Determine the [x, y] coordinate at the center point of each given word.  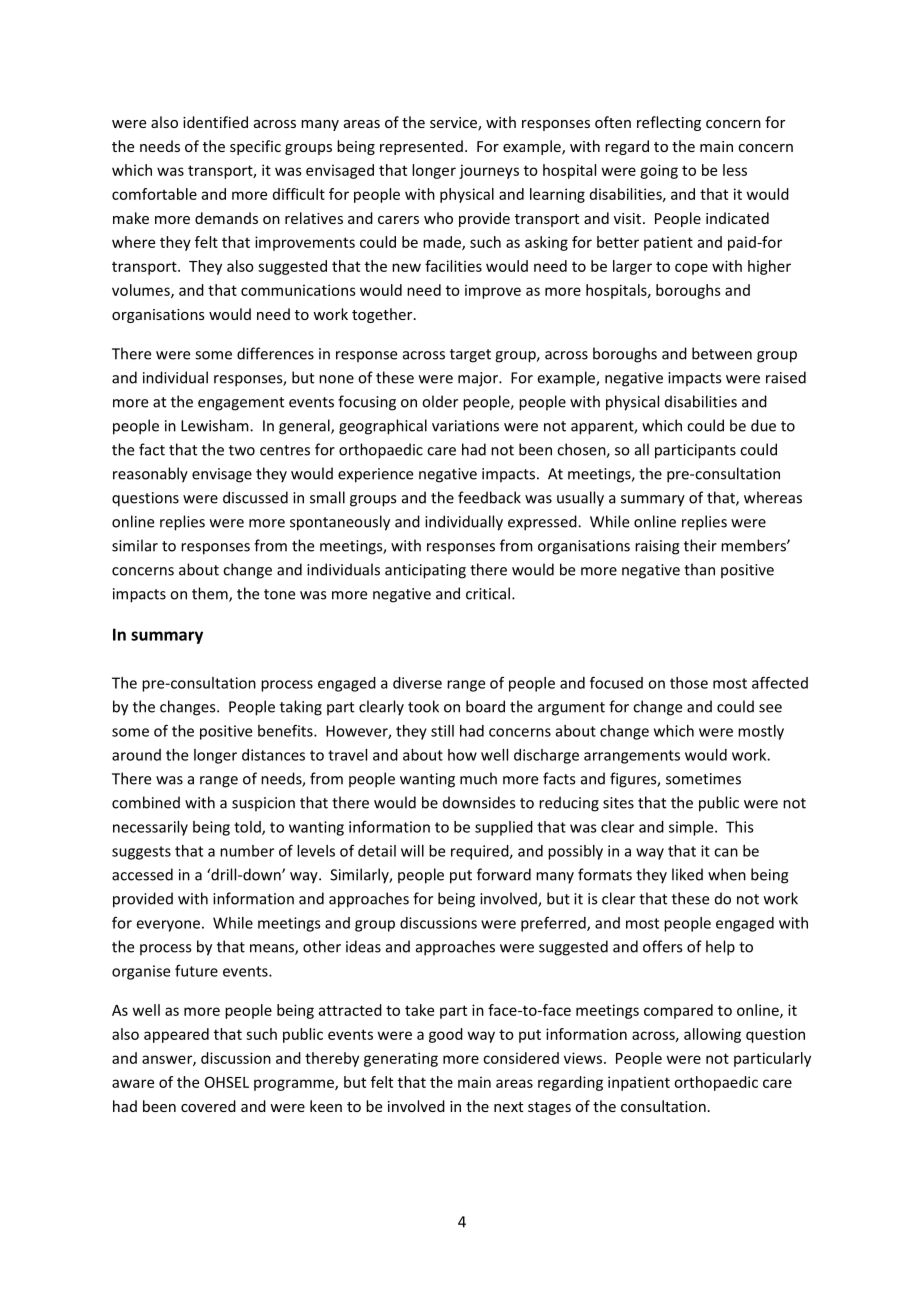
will [412, 851]
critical [488, 593]
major [479, 379]
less [735, 170]
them [211, 594]
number [247, 851]
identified [215, 122]
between [722, 353]
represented [421, 147]
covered [208, 1106]
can [726, 852]
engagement [241, 404]
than [699, 569]
